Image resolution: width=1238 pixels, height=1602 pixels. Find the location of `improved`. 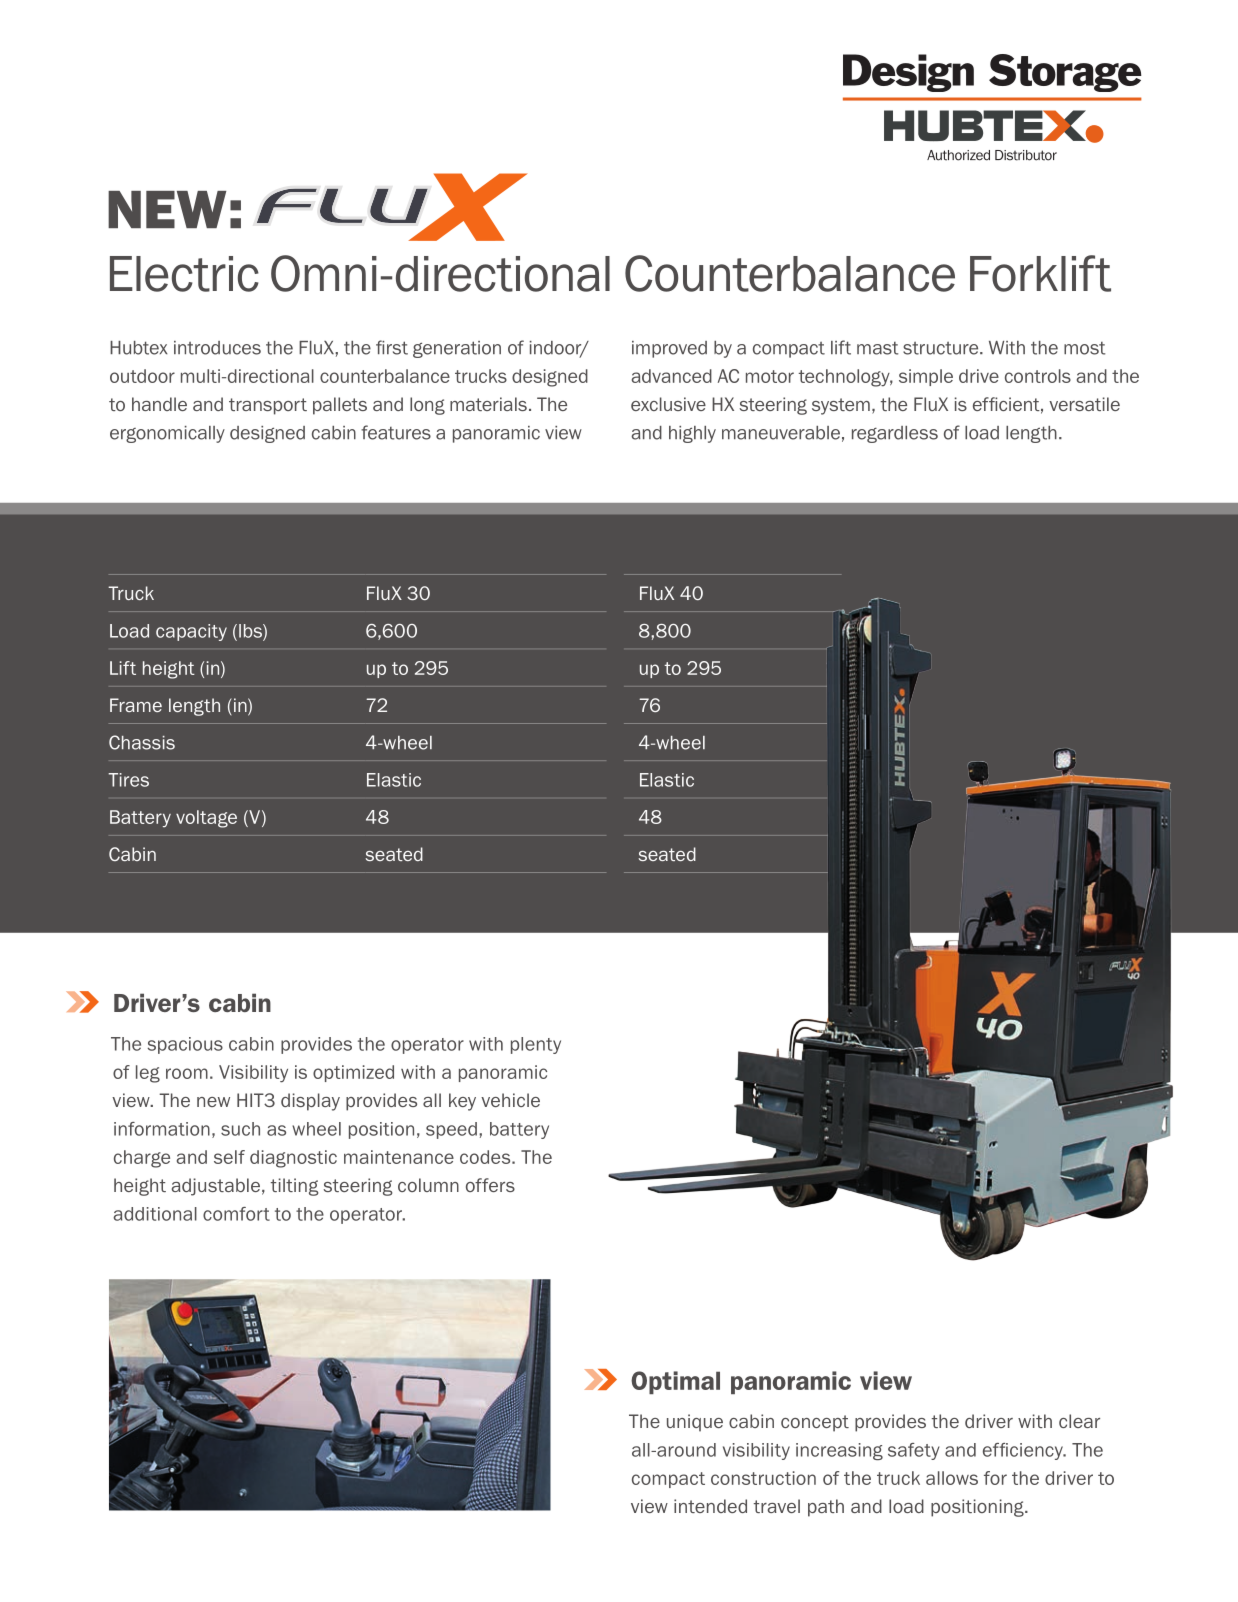

improved is located at coordinates (669, 349).
